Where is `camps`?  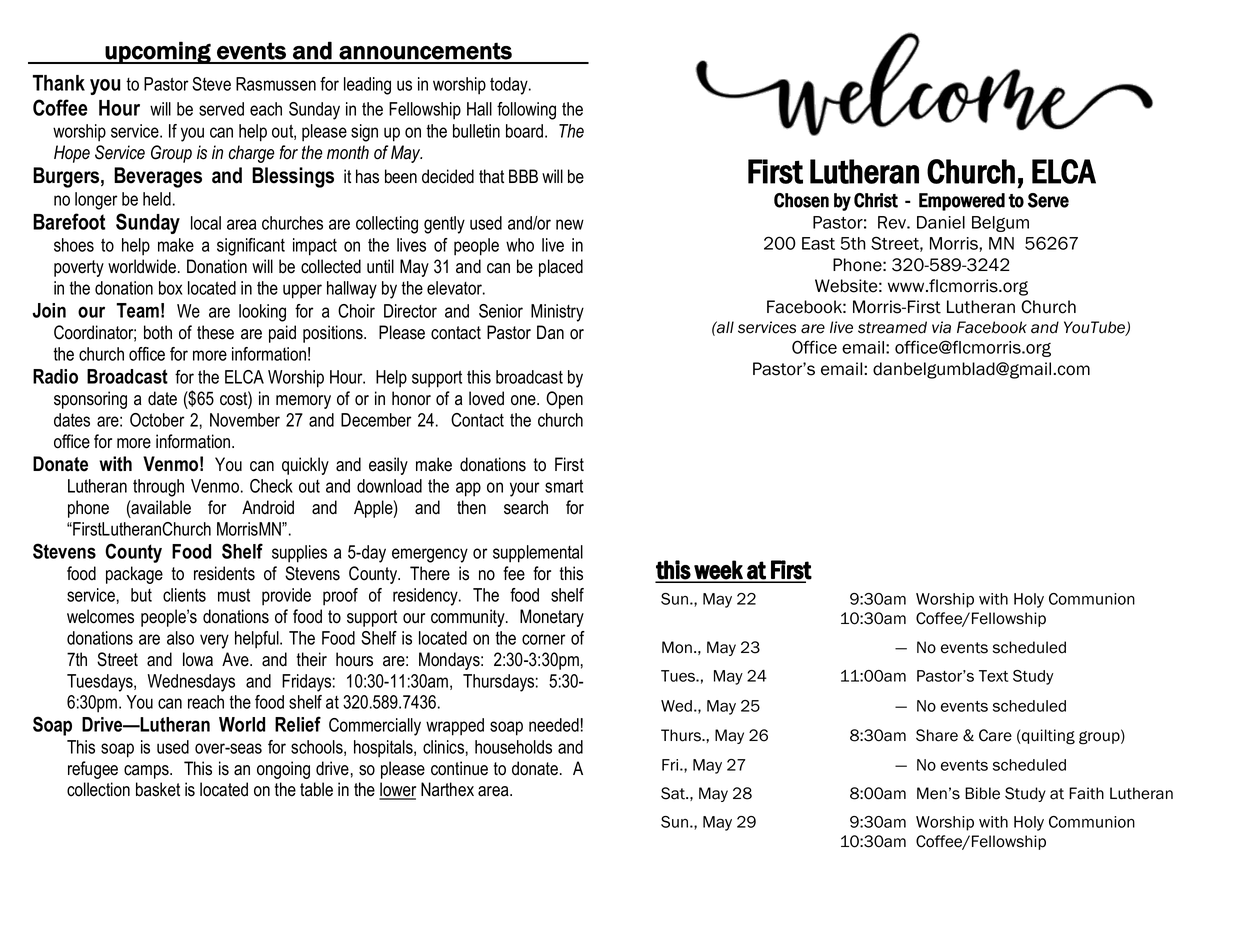 camps is located at coordinates (147, 772).
